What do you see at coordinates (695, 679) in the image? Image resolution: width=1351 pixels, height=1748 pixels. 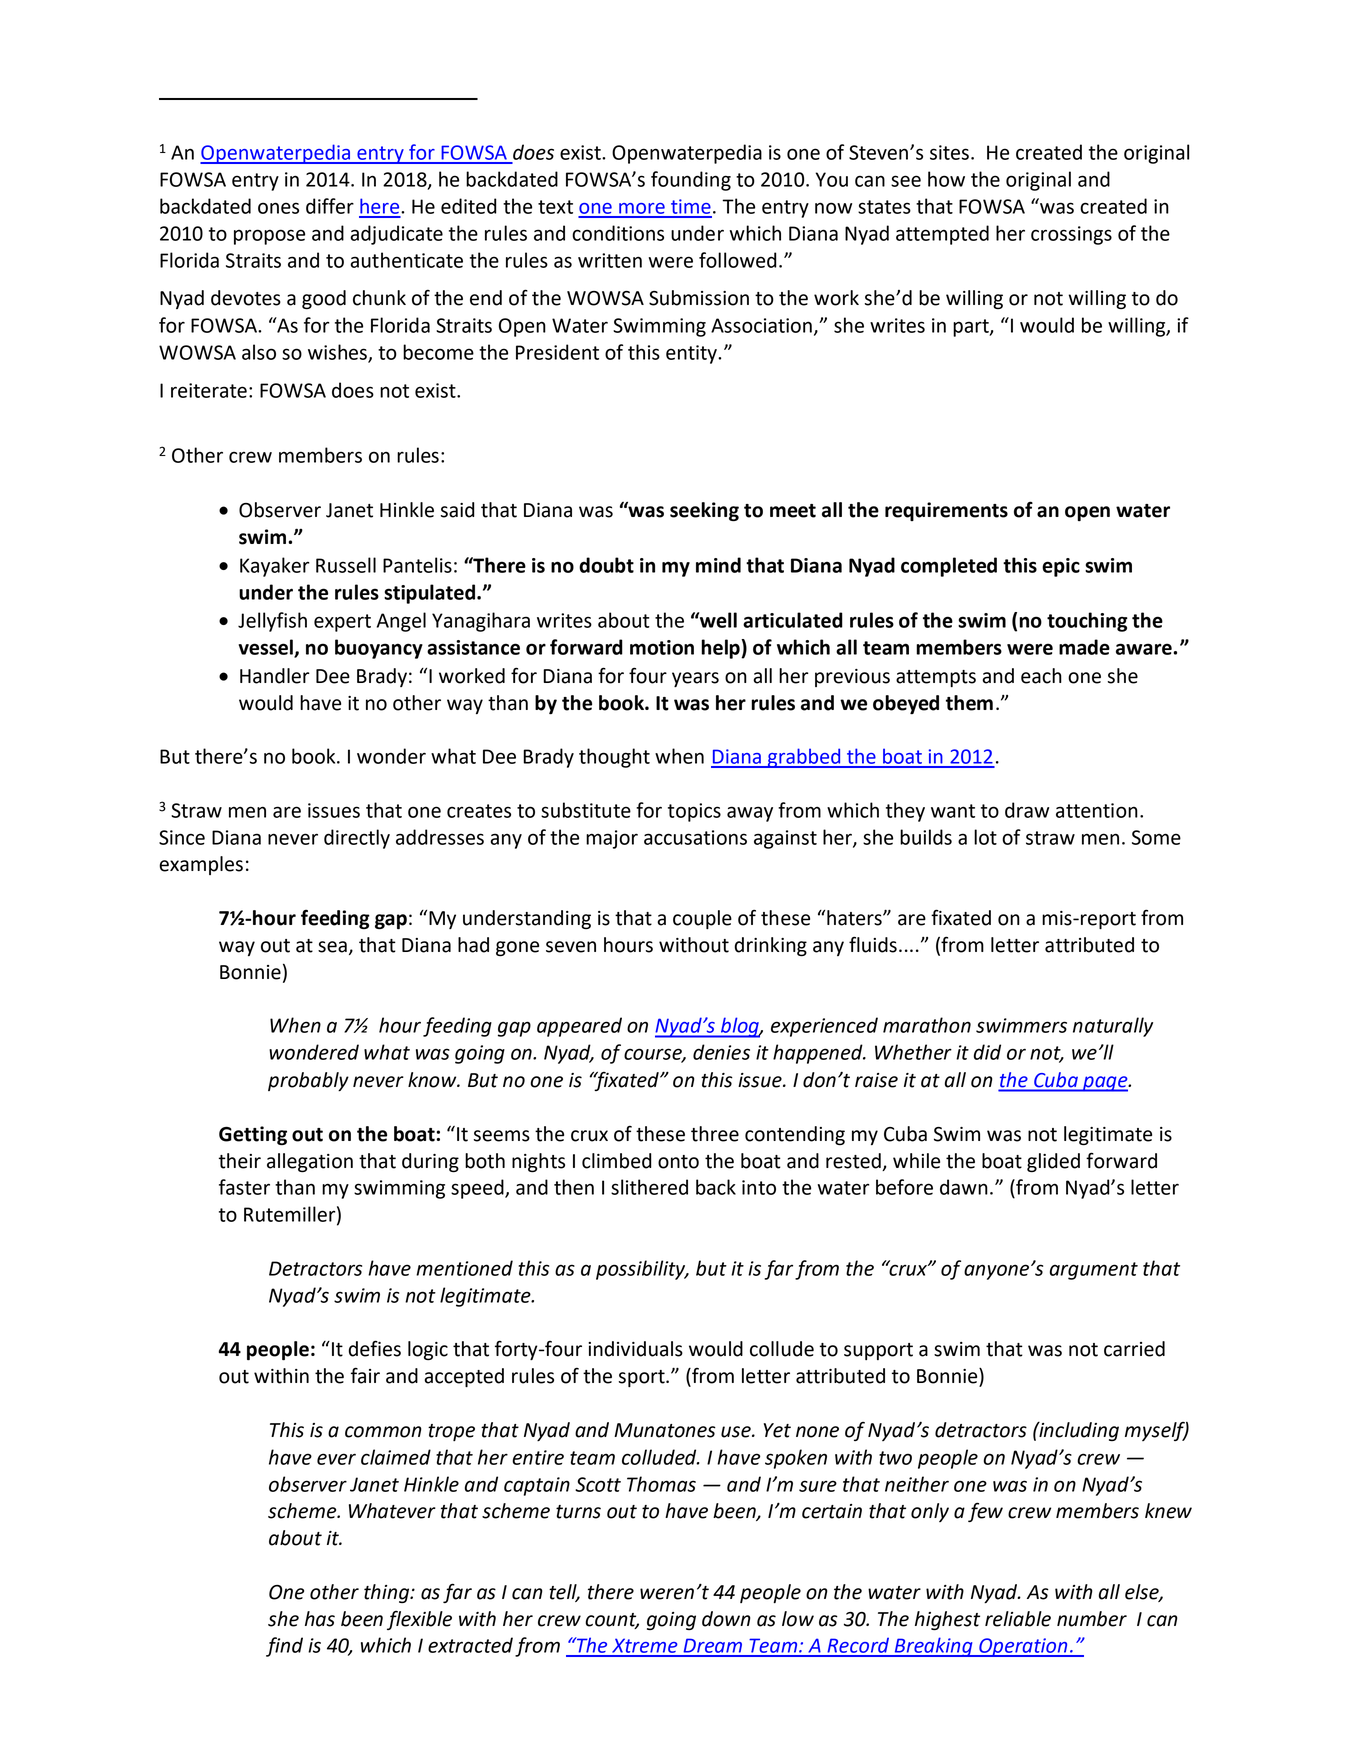 I see `years` at bounding box center [695, 679].
